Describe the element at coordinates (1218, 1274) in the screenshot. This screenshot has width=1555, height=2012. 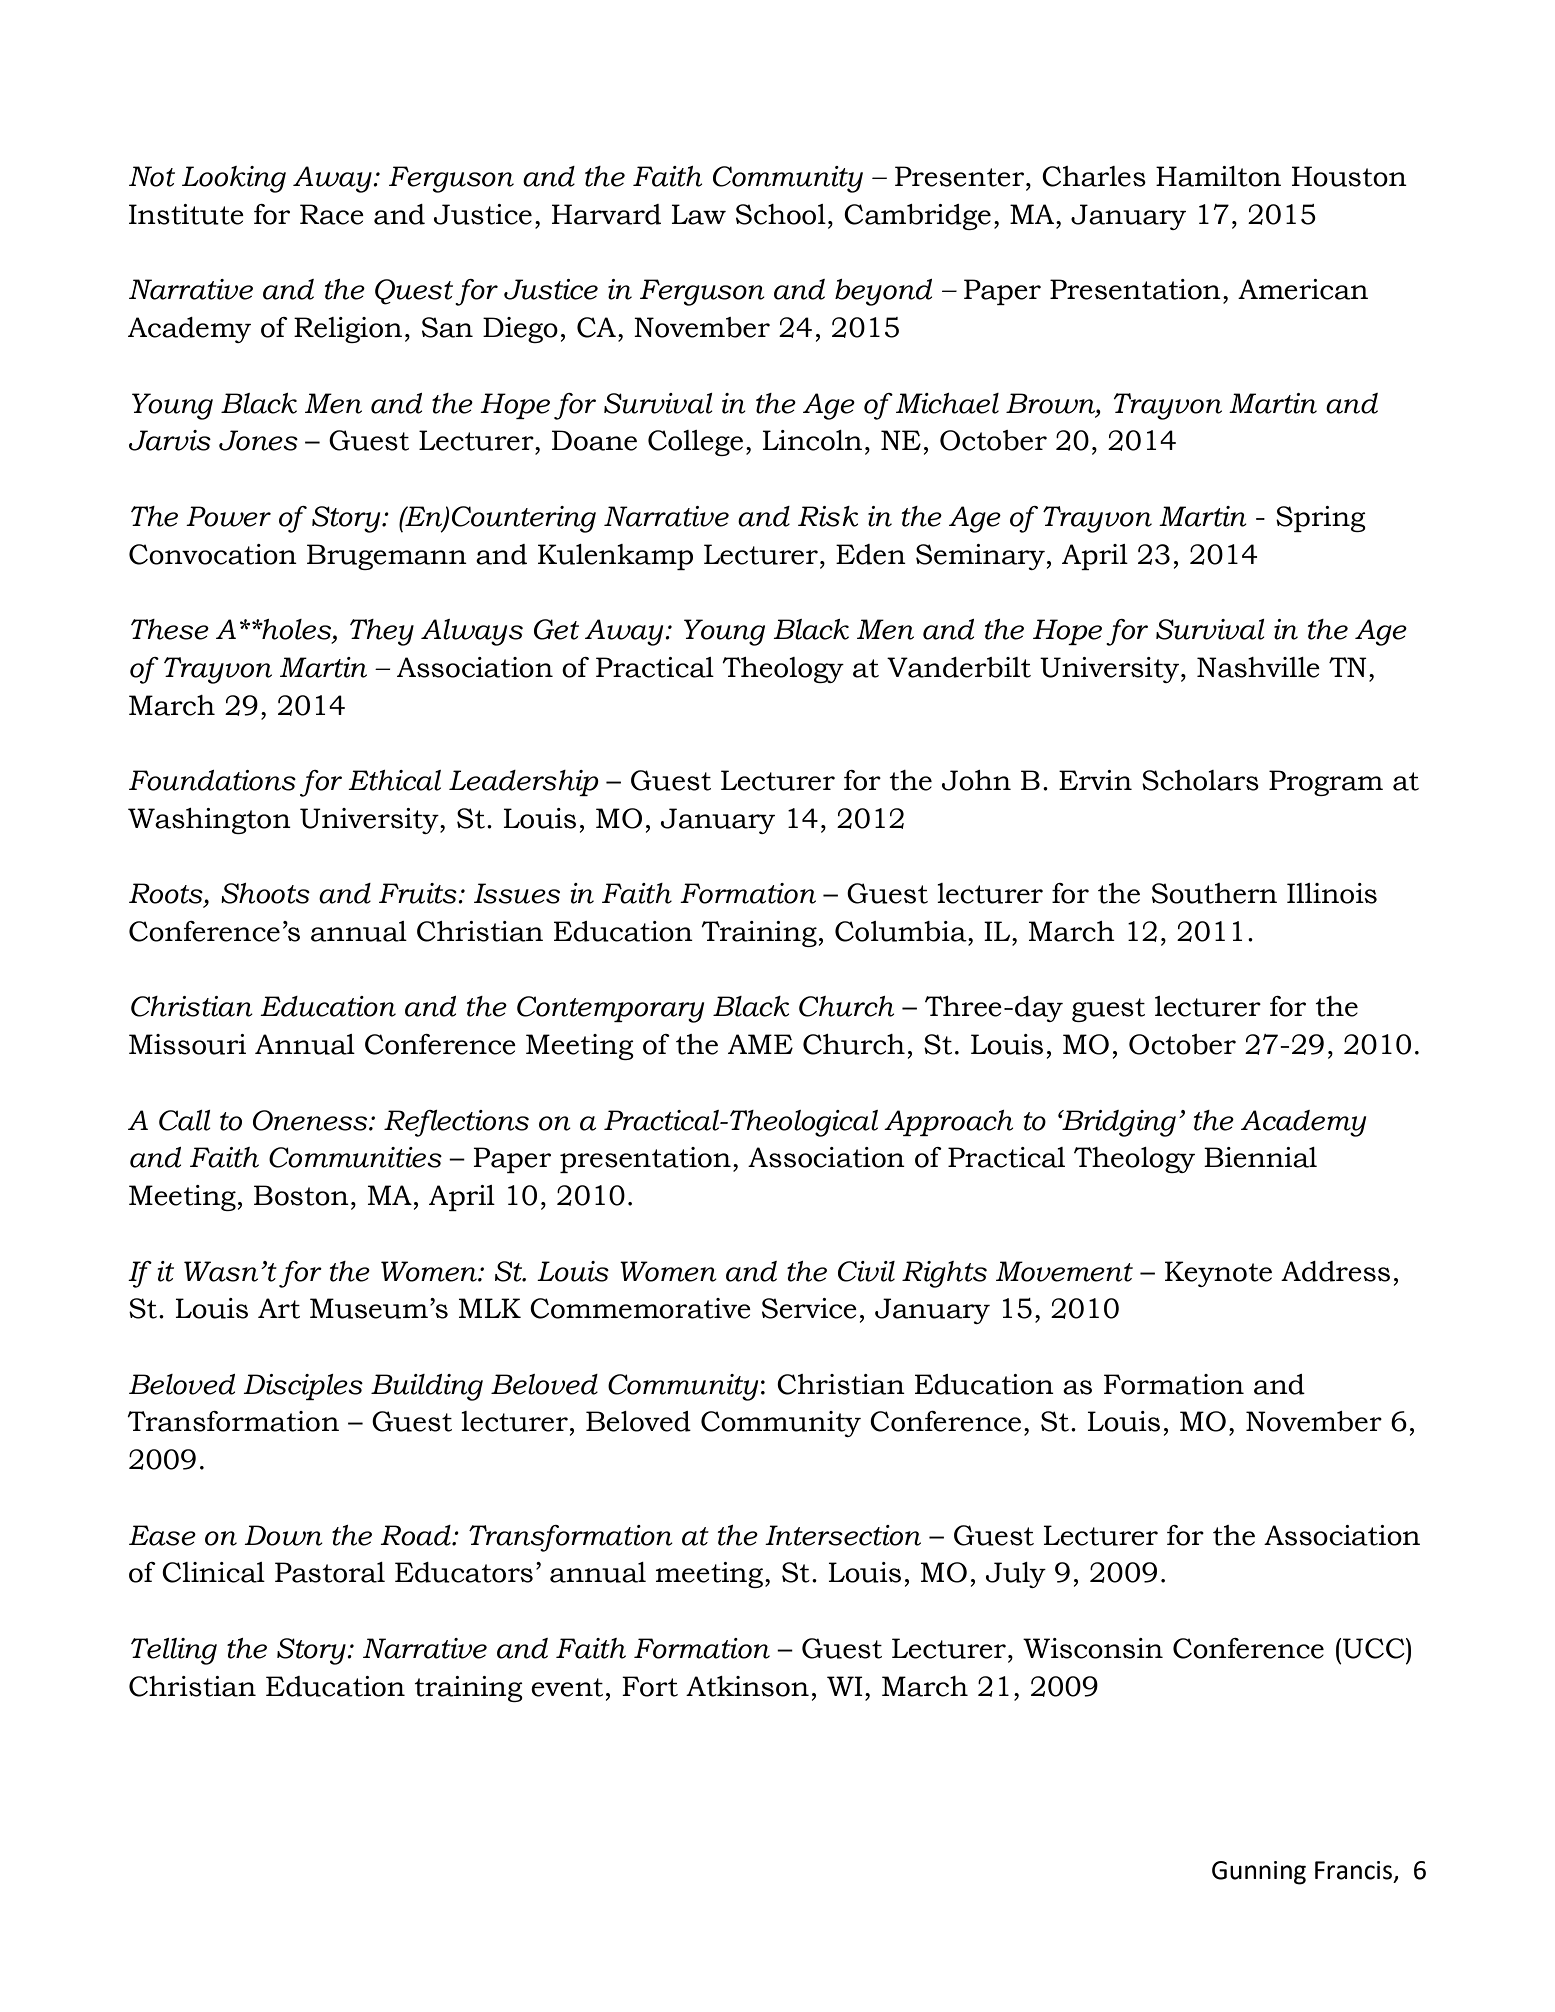
I see `Keynote` at that location.
